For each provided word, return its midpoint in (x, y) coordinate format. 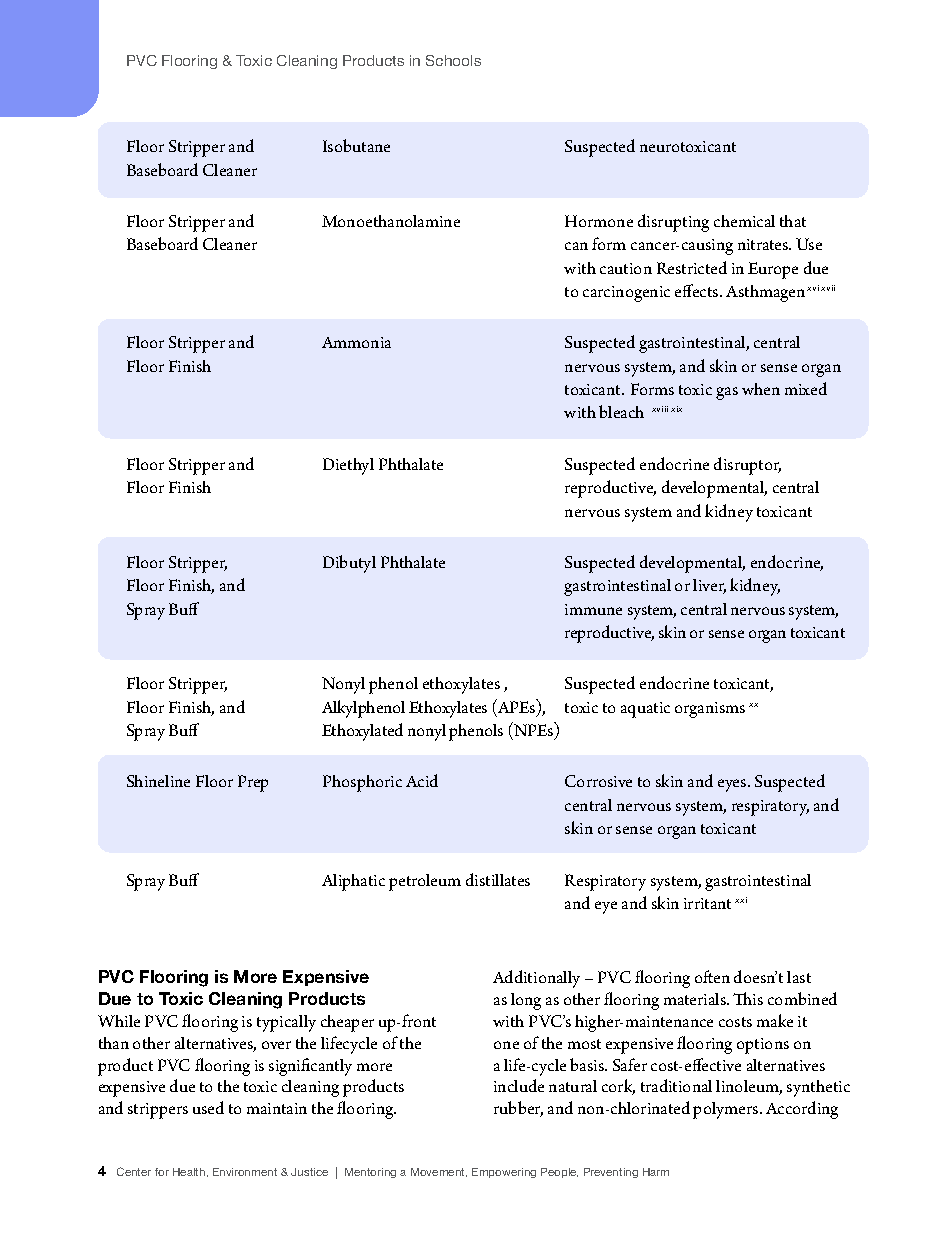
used (208, 1107)
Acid (422, 780)
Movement (439, 1172)
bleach (621, 411)
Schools (453, 60)
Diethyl (348, 466)
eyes (733, 785)
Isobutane (356, 145)
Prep (253, 783)
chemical (744, 221)
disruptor (747, 466)
